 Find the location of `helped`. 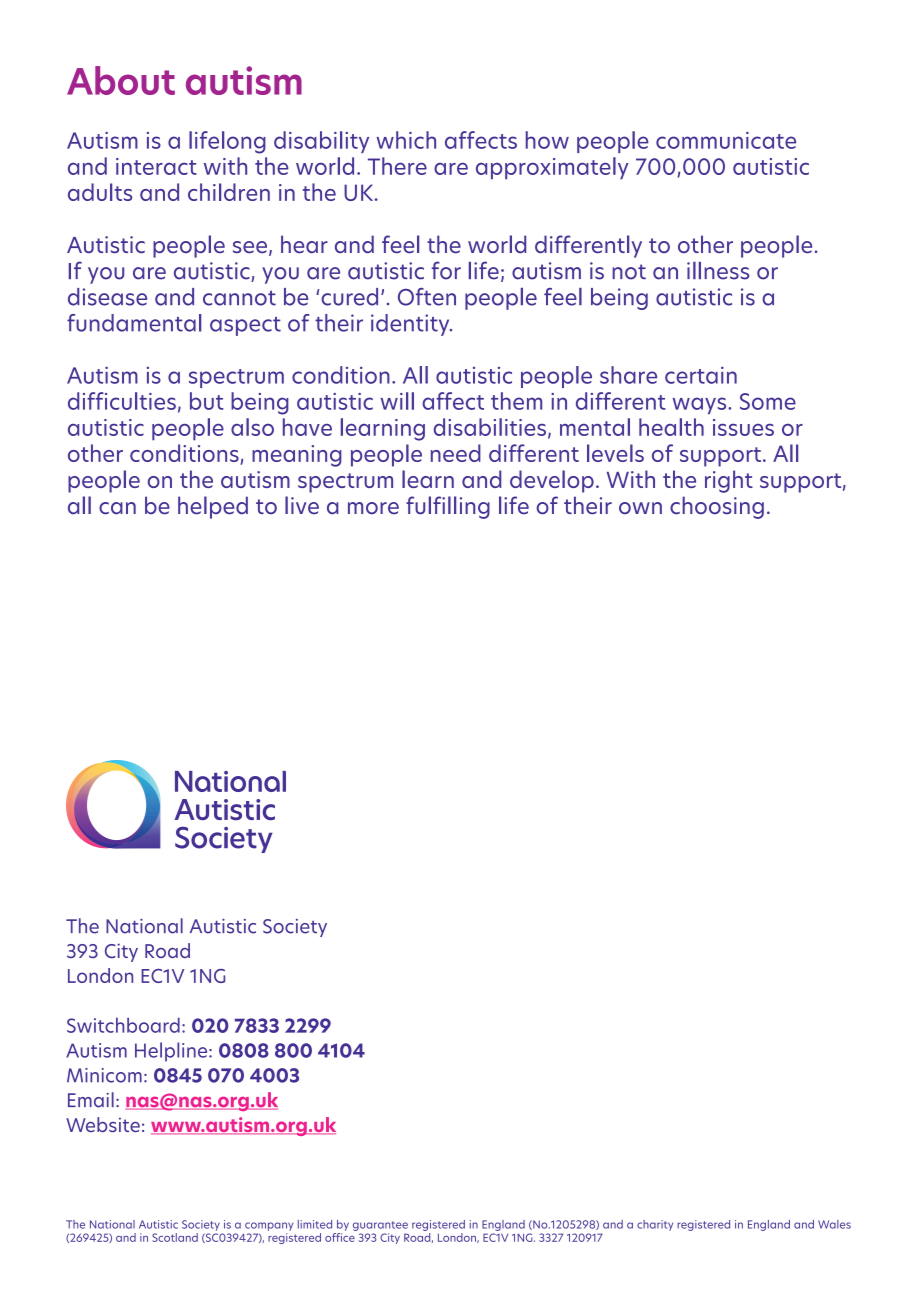

helped is located at coordinates (213, 507).
